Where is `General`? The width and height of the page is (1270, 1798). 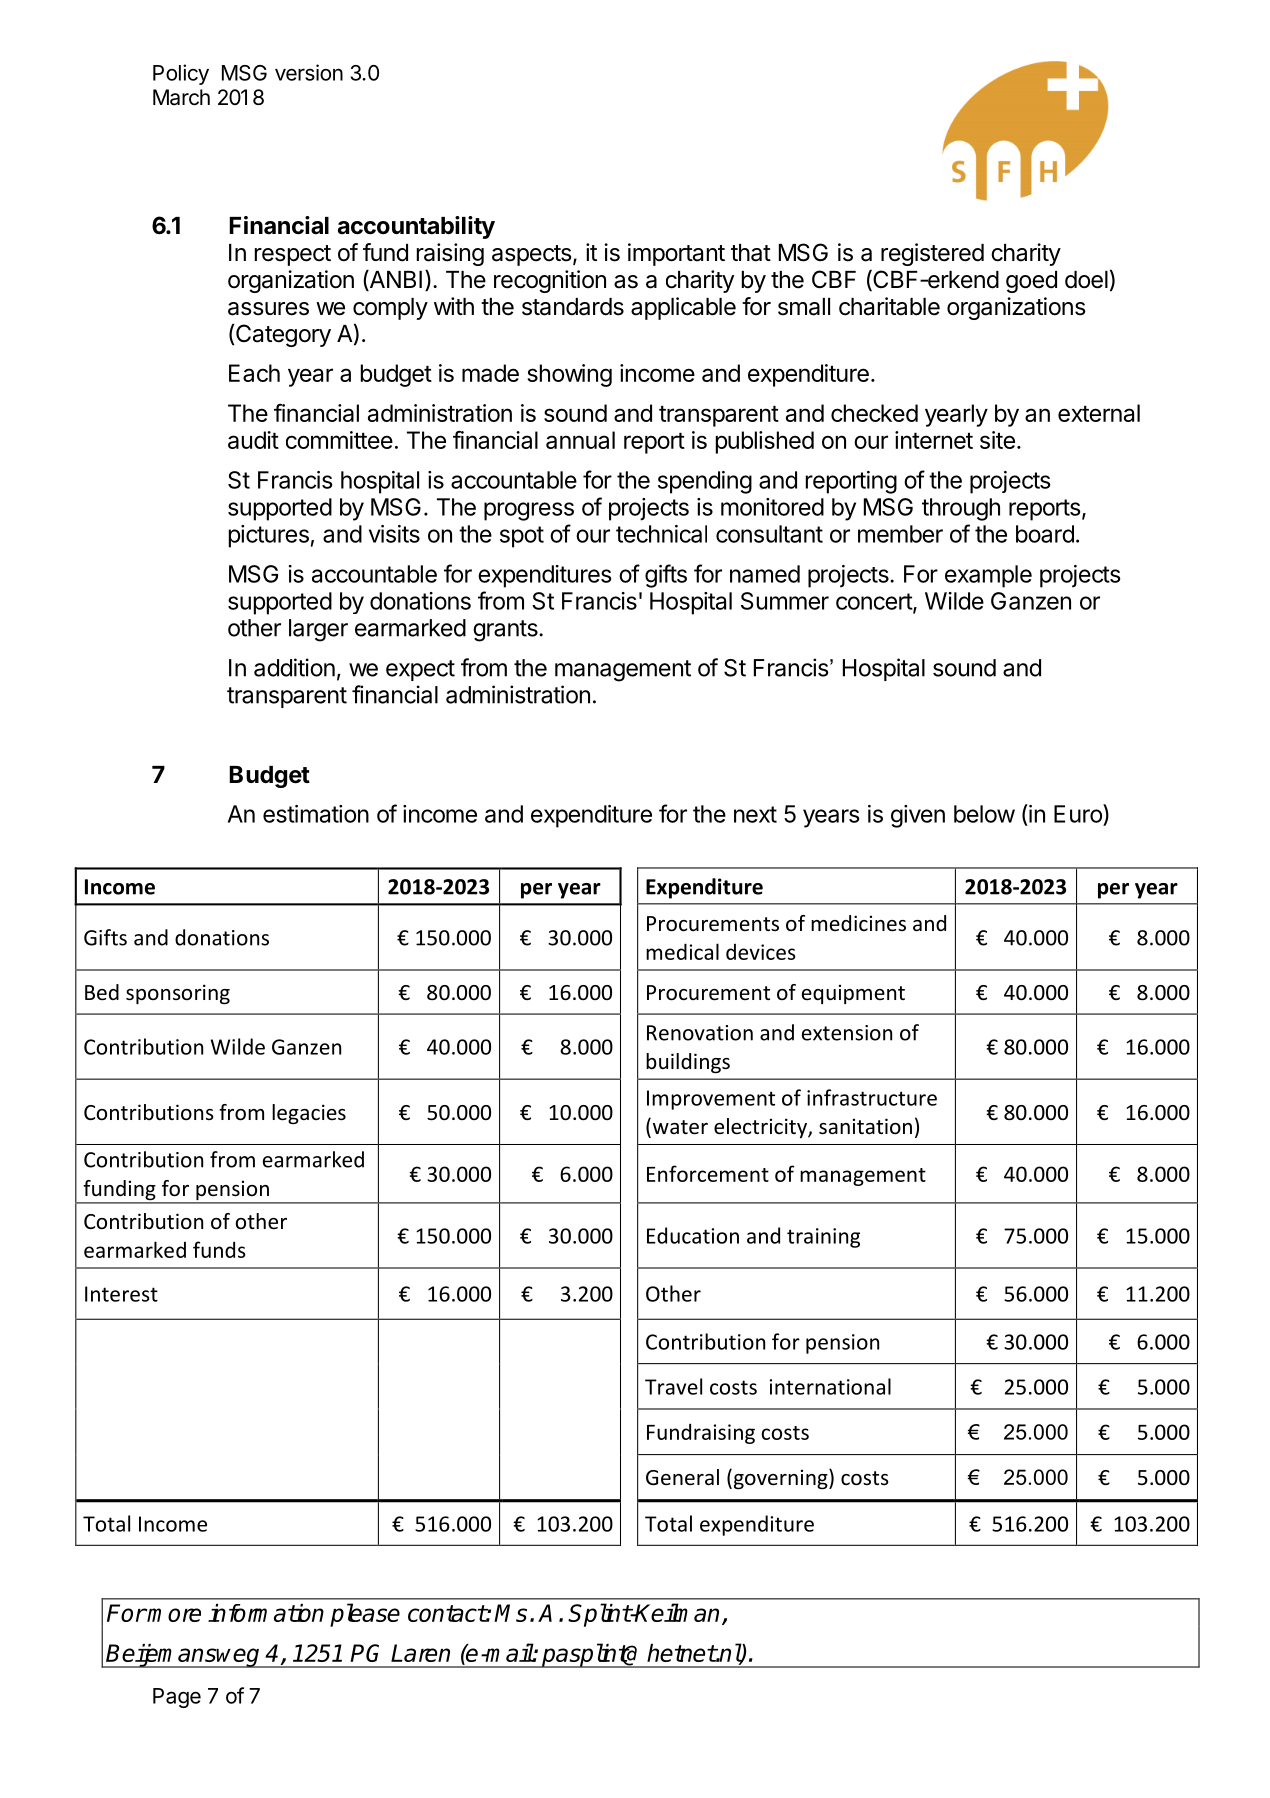
General is located at coordinates (682, 1477).
